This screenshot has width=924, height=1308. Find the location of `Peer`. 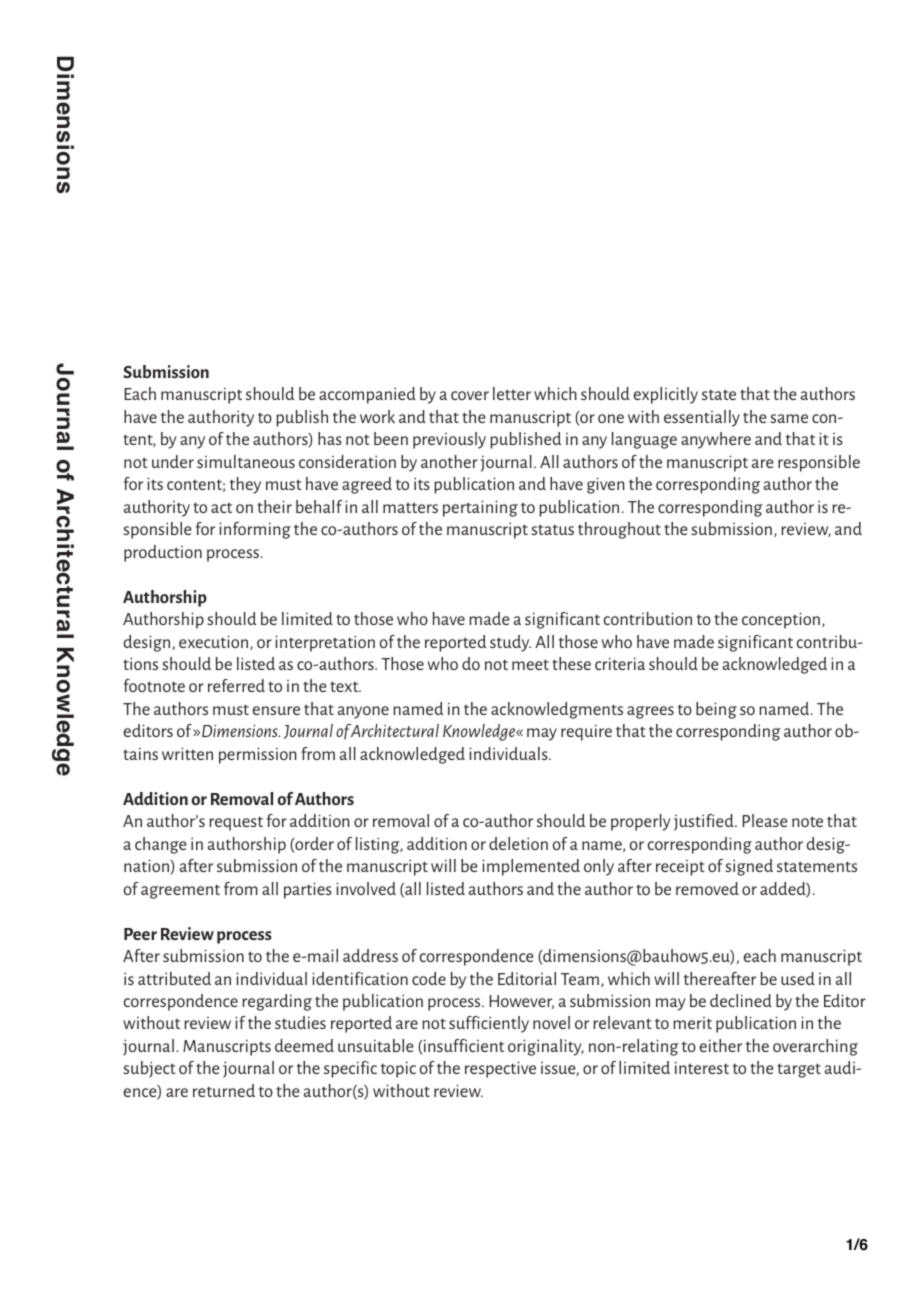

Peer is located at coordinates (140, 934).
